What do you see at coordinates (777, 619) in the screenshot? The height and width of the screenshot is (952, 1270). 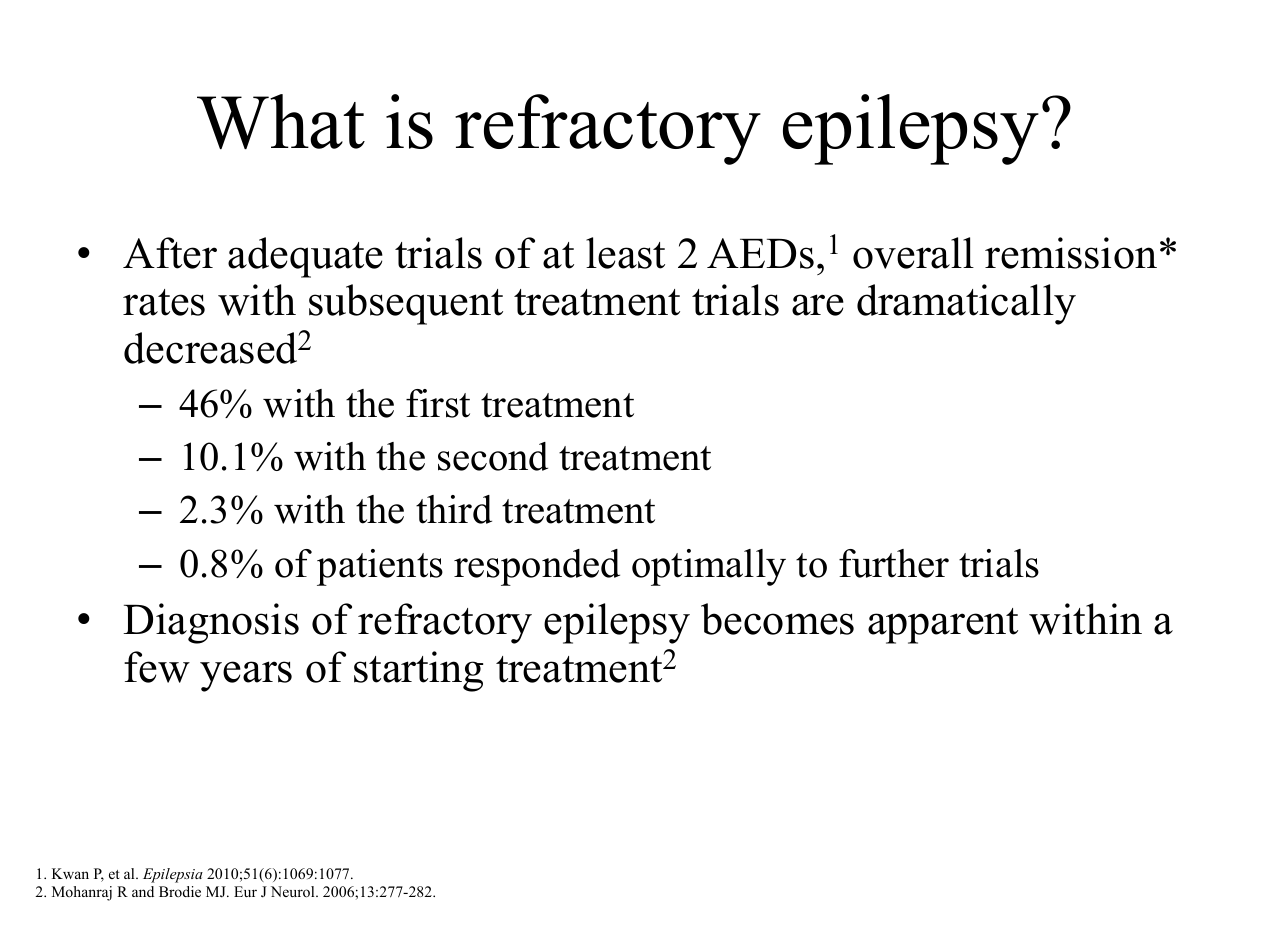 I see `becomes` at bounding box center [777, 619].
